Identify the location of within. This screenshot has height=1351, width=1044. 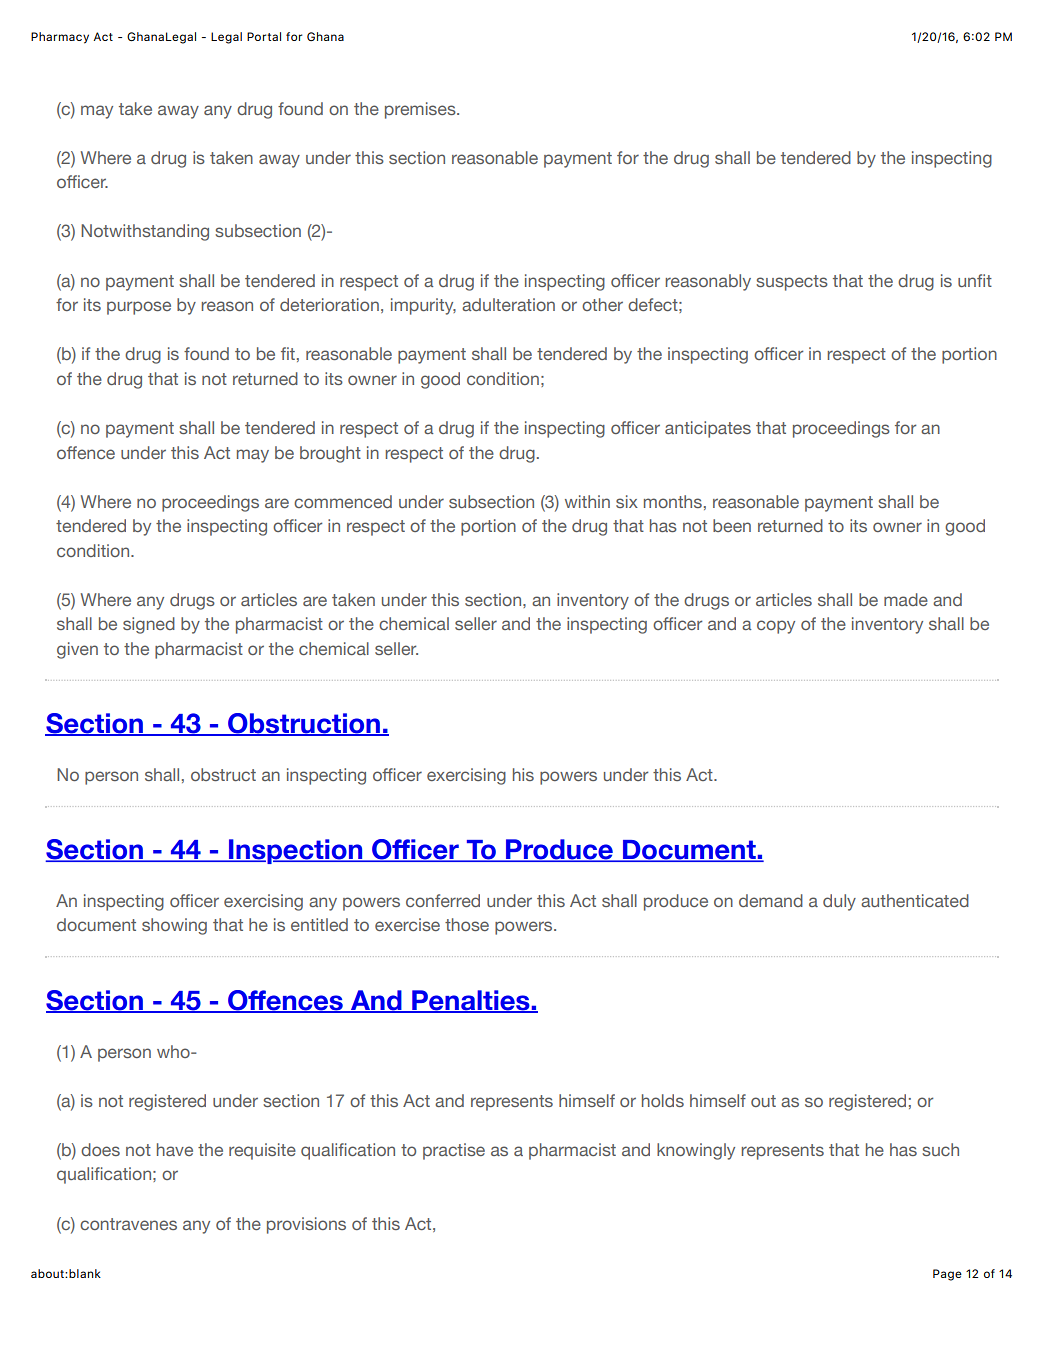
(587, 501).
